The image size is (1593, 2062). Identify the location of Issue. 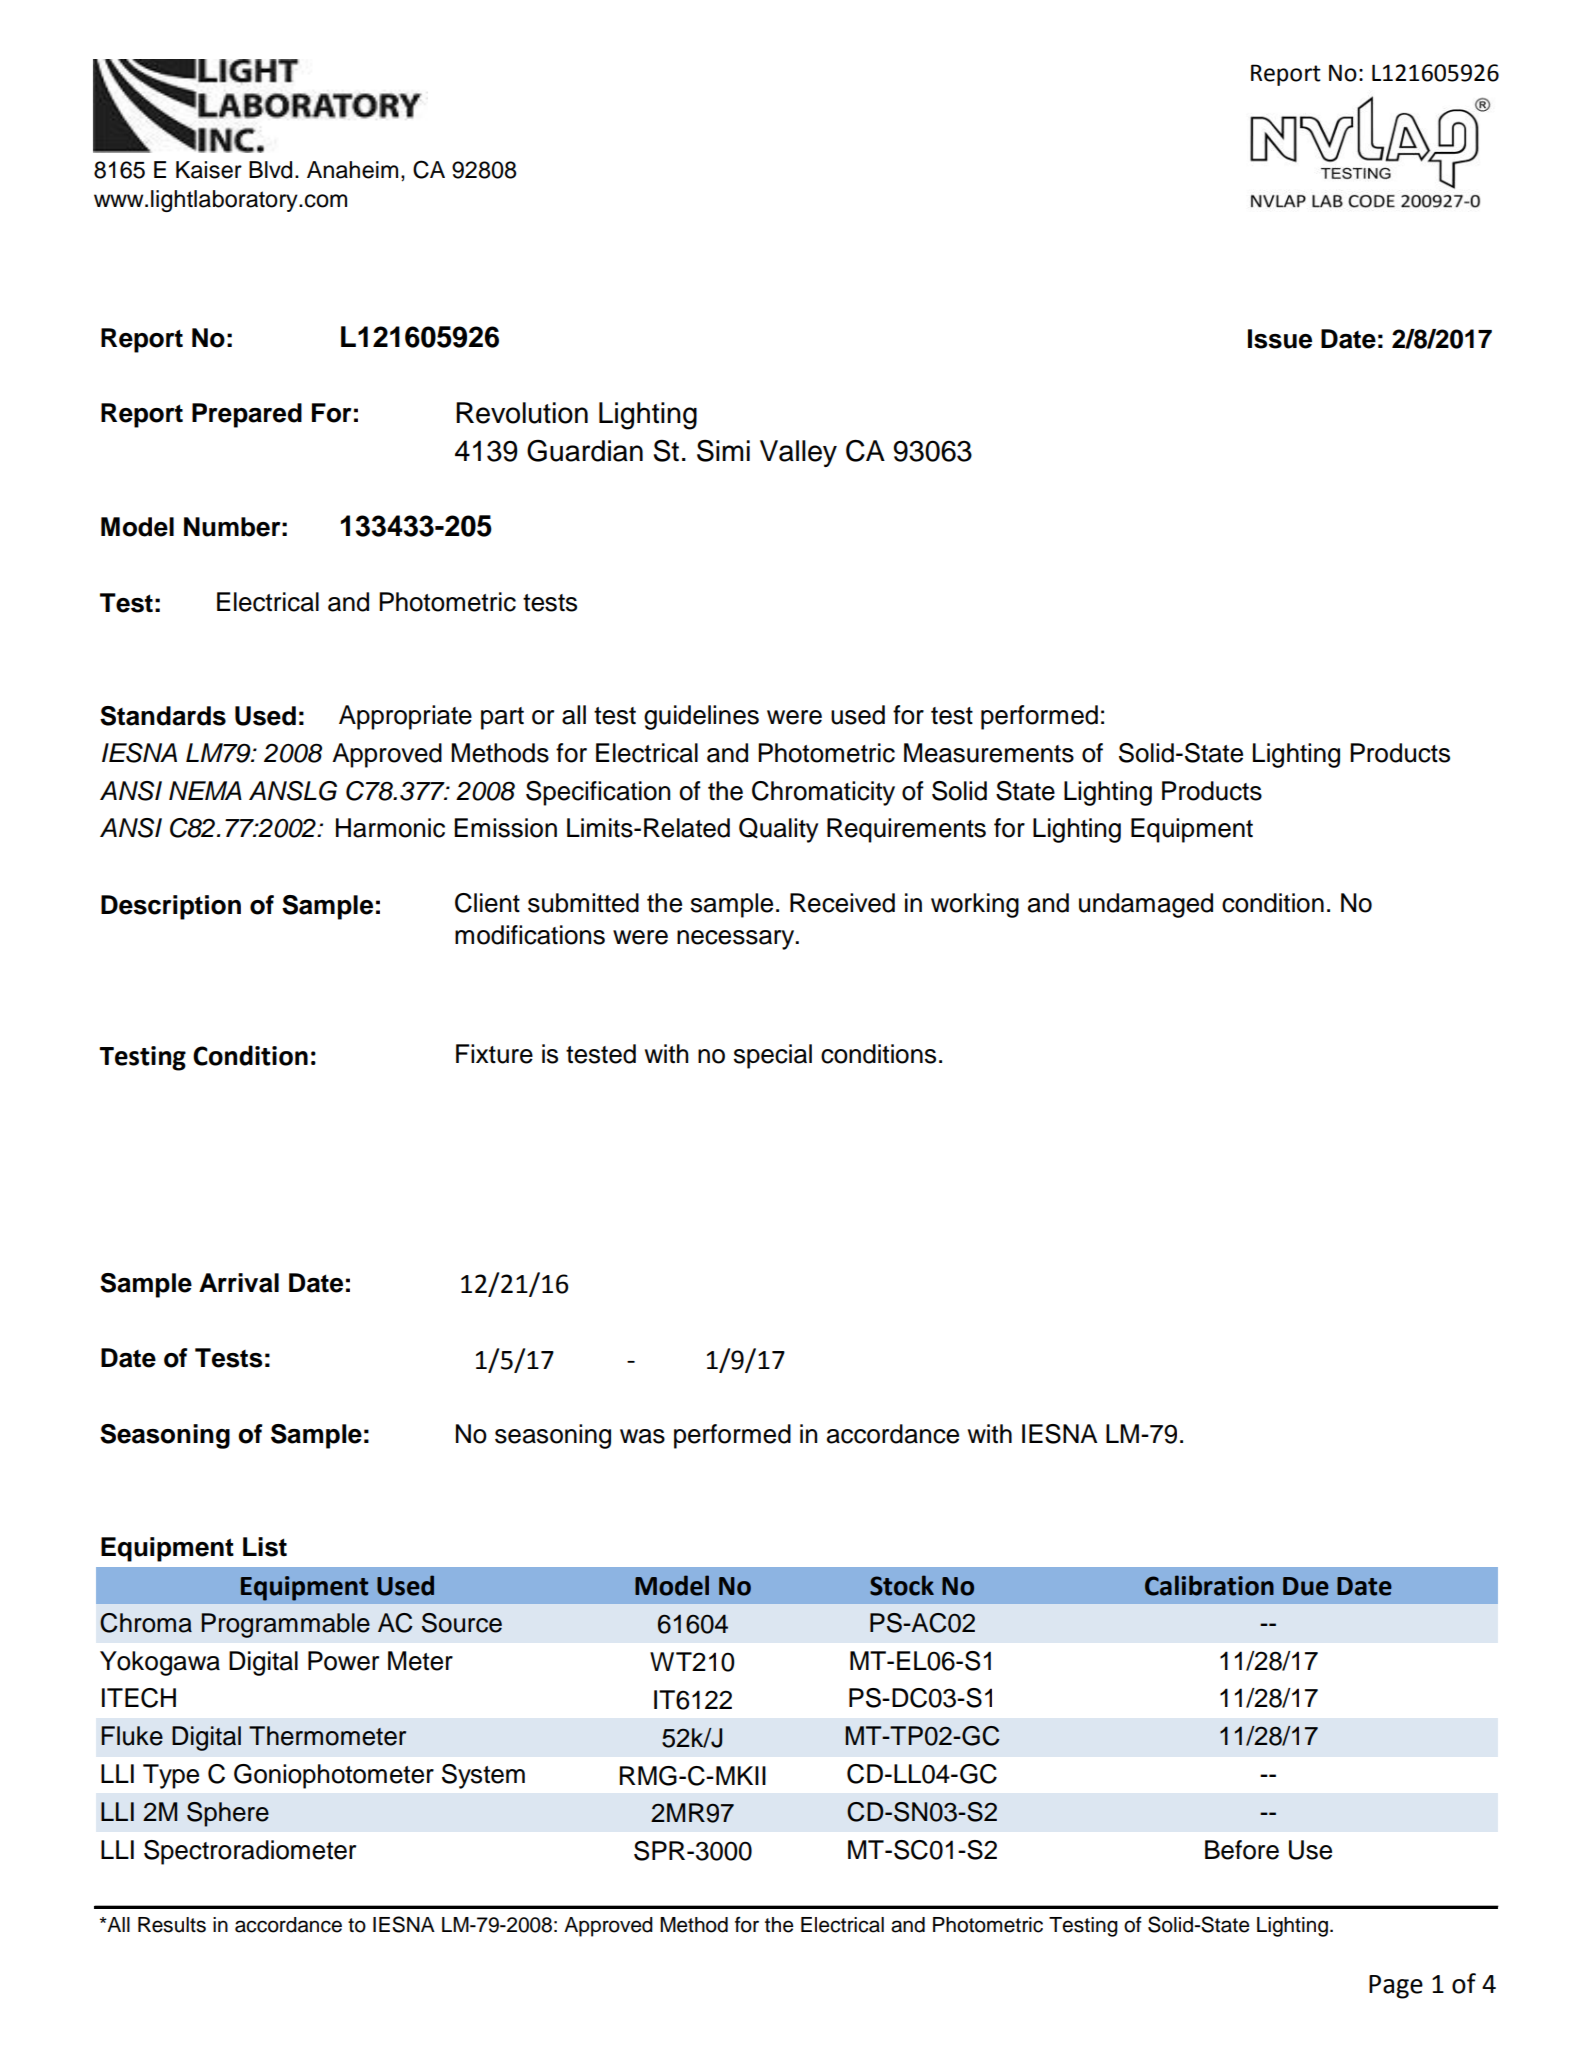
(1280, 339).
